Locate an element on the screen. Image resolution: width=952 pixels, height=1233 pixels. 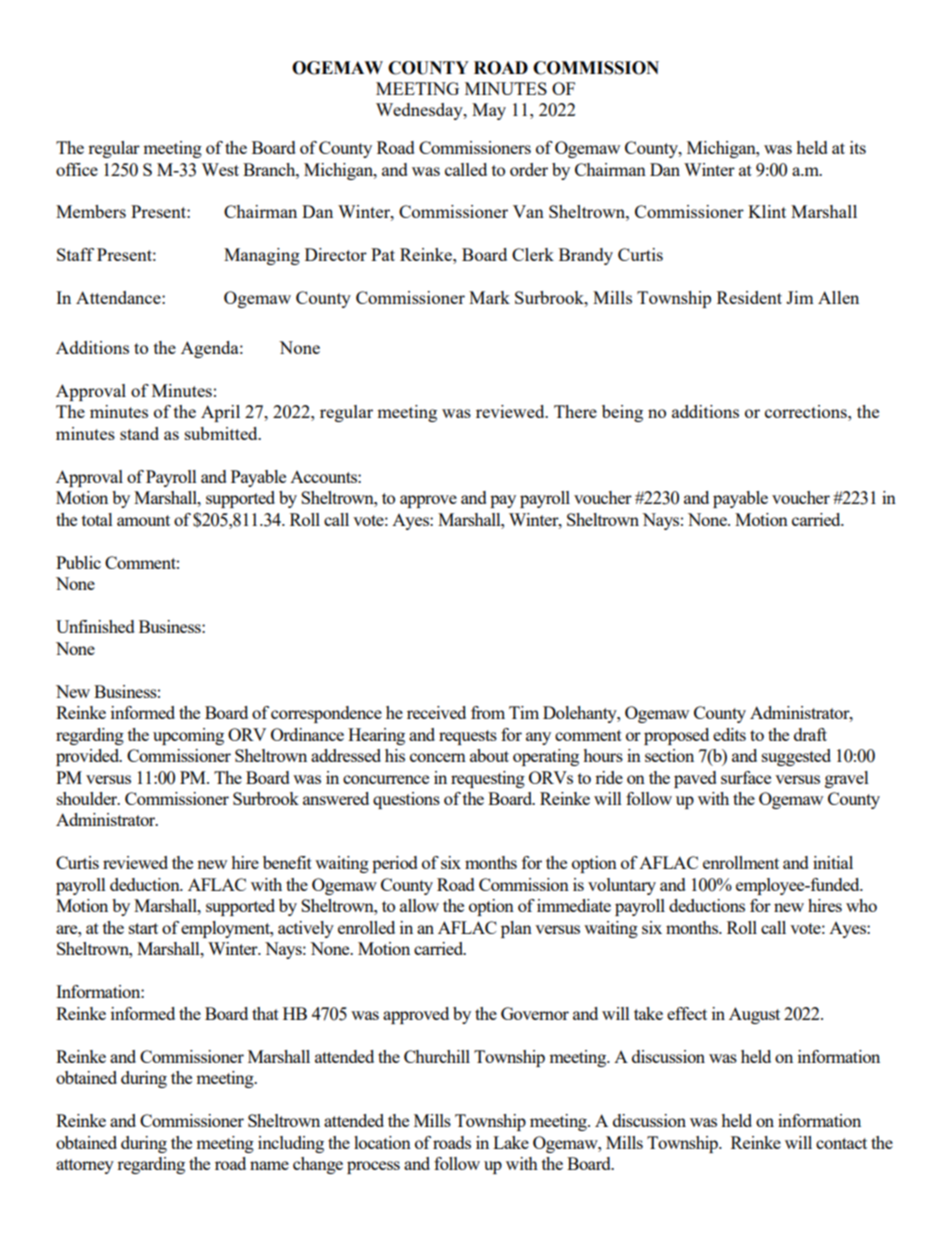
from is located at coordinates (488, 712).
